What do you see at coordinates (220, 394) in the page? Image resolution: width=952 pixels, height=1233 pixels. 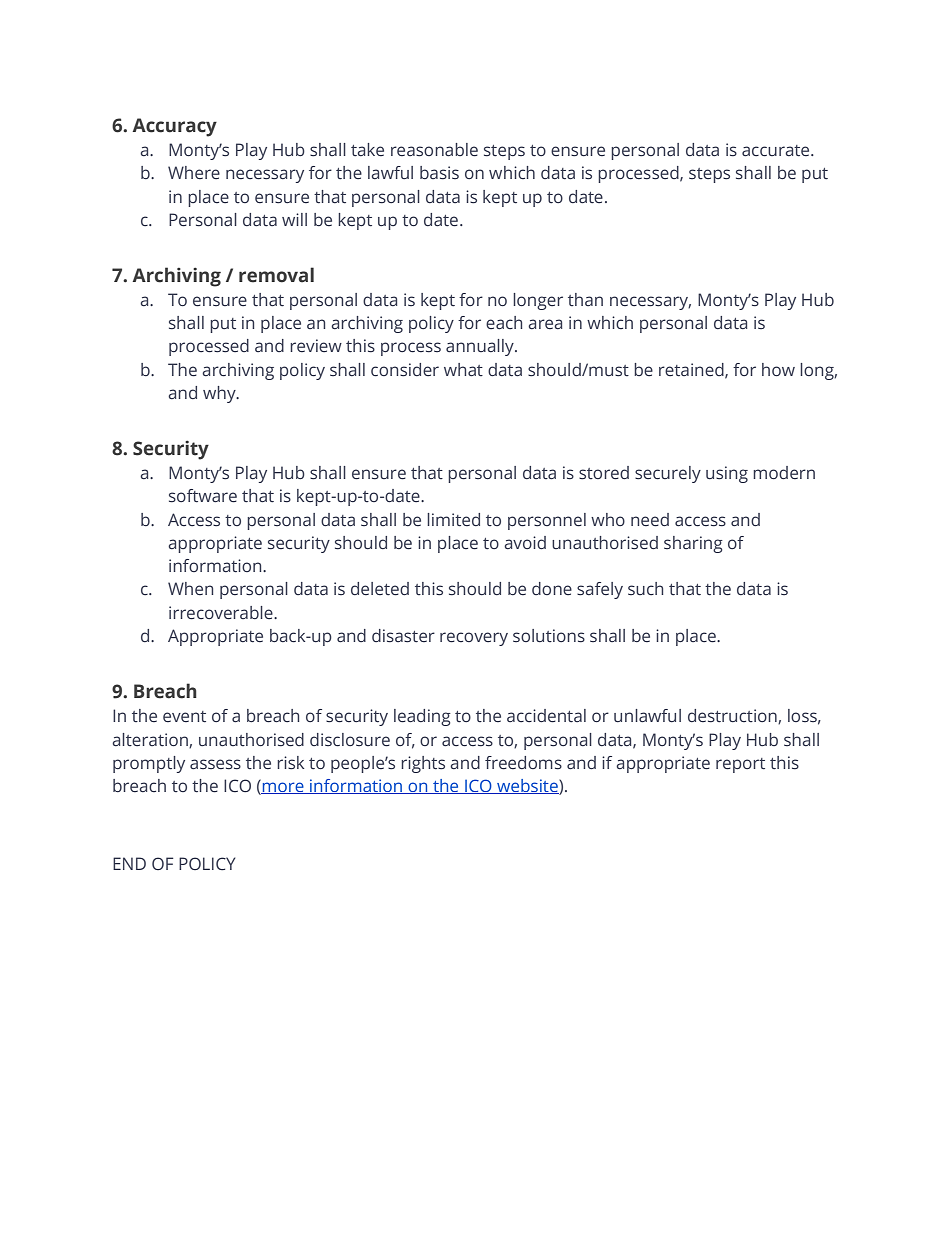 I see `why` at bounding box center [220, 394].
